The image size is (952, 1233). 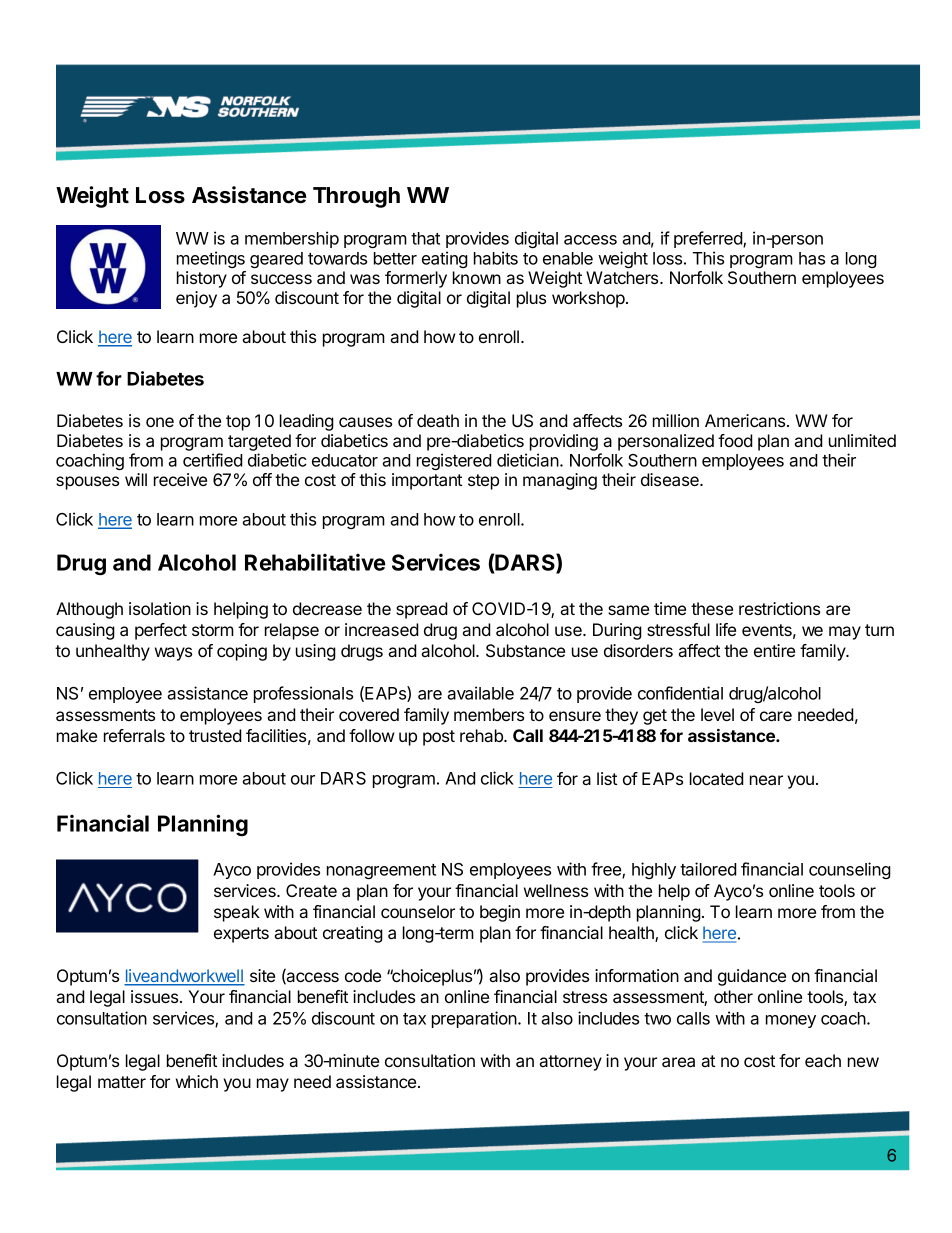 I want to click on top, so click(x=238, y=423).
